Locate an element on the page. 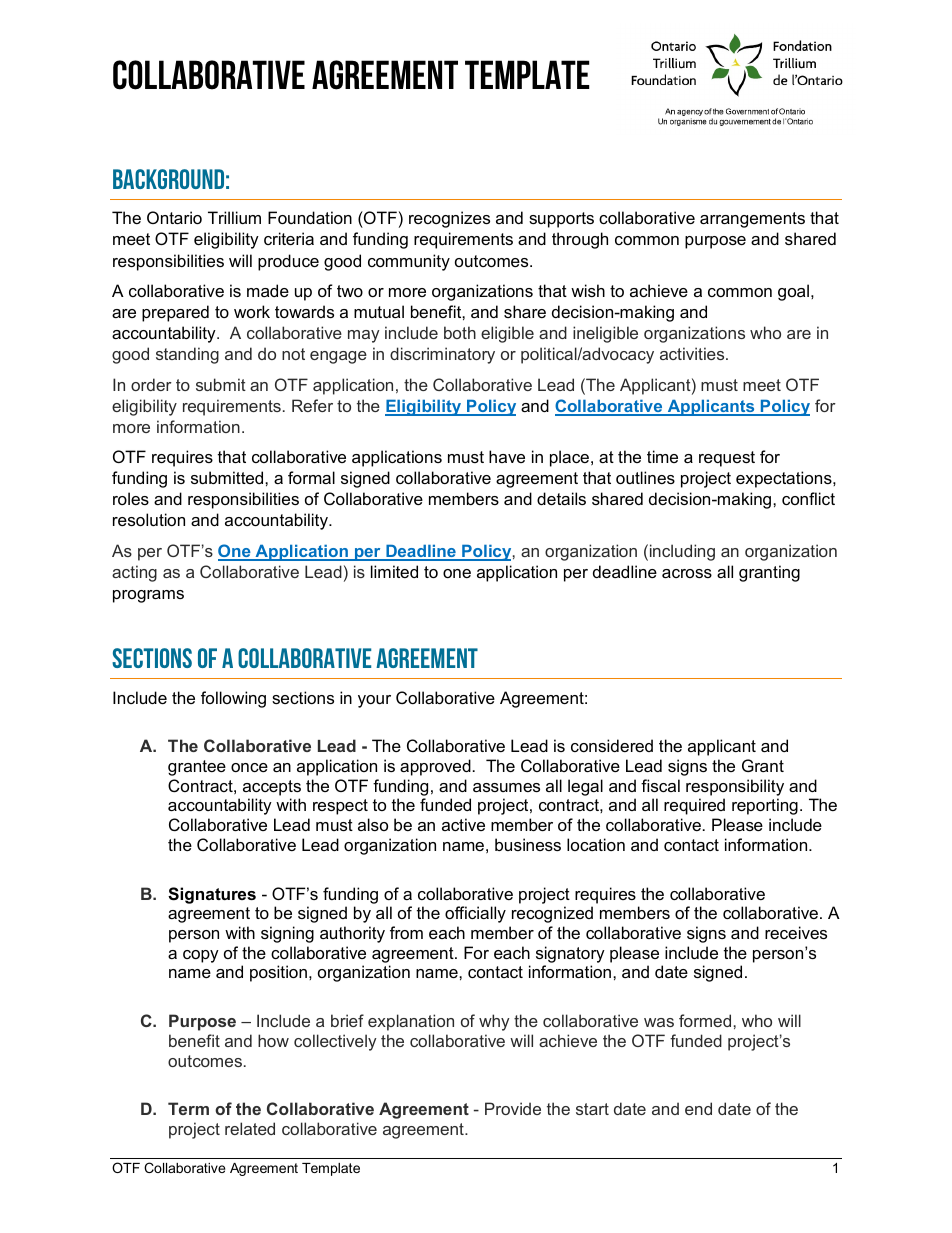  request is located at coordinates (727, 459).
